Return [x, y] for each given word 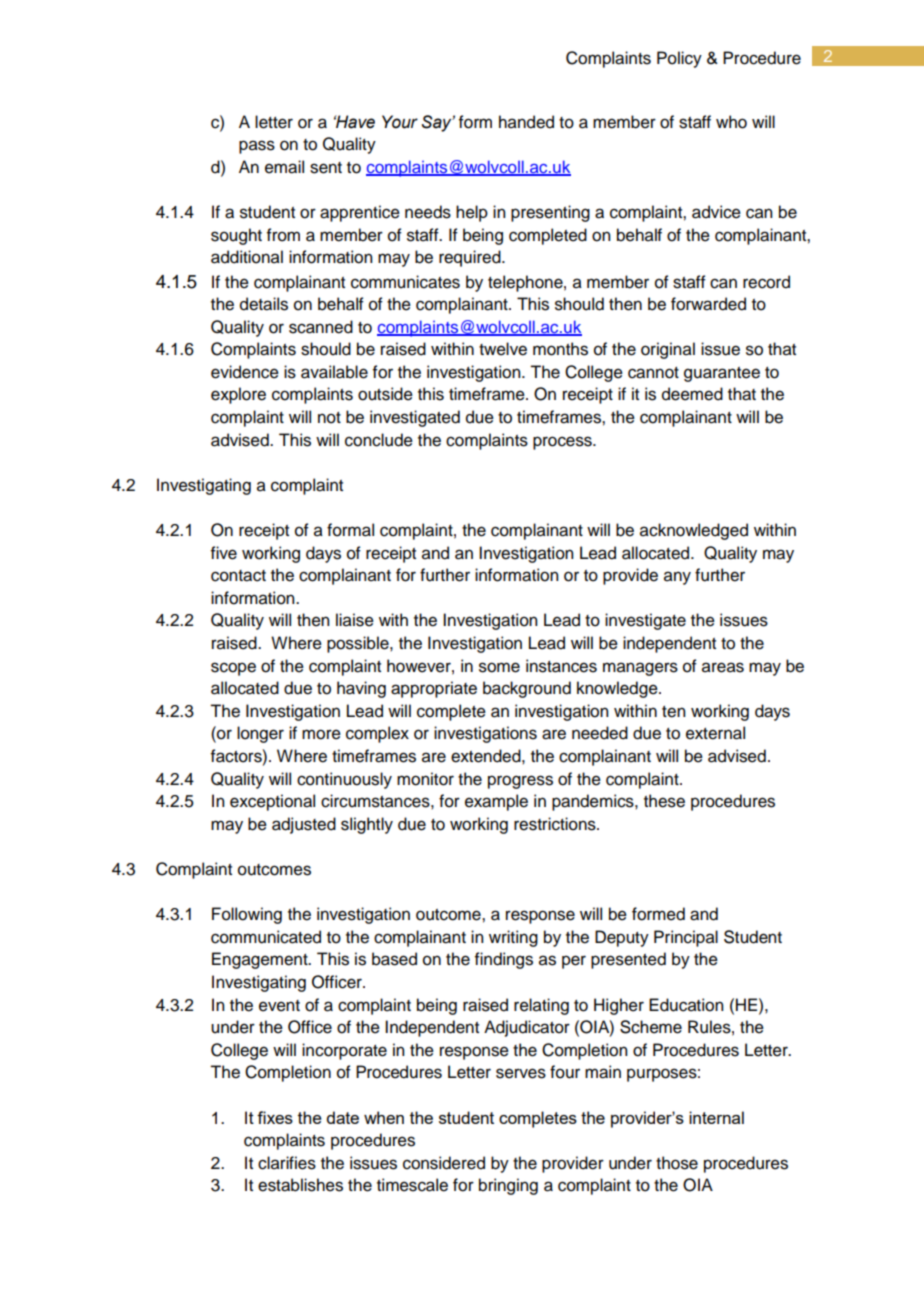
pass [257, 147]
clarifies [287, 1163]
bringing [508, 1186]
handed [526, 122]
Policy [679, 59]
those [677, 1163]
